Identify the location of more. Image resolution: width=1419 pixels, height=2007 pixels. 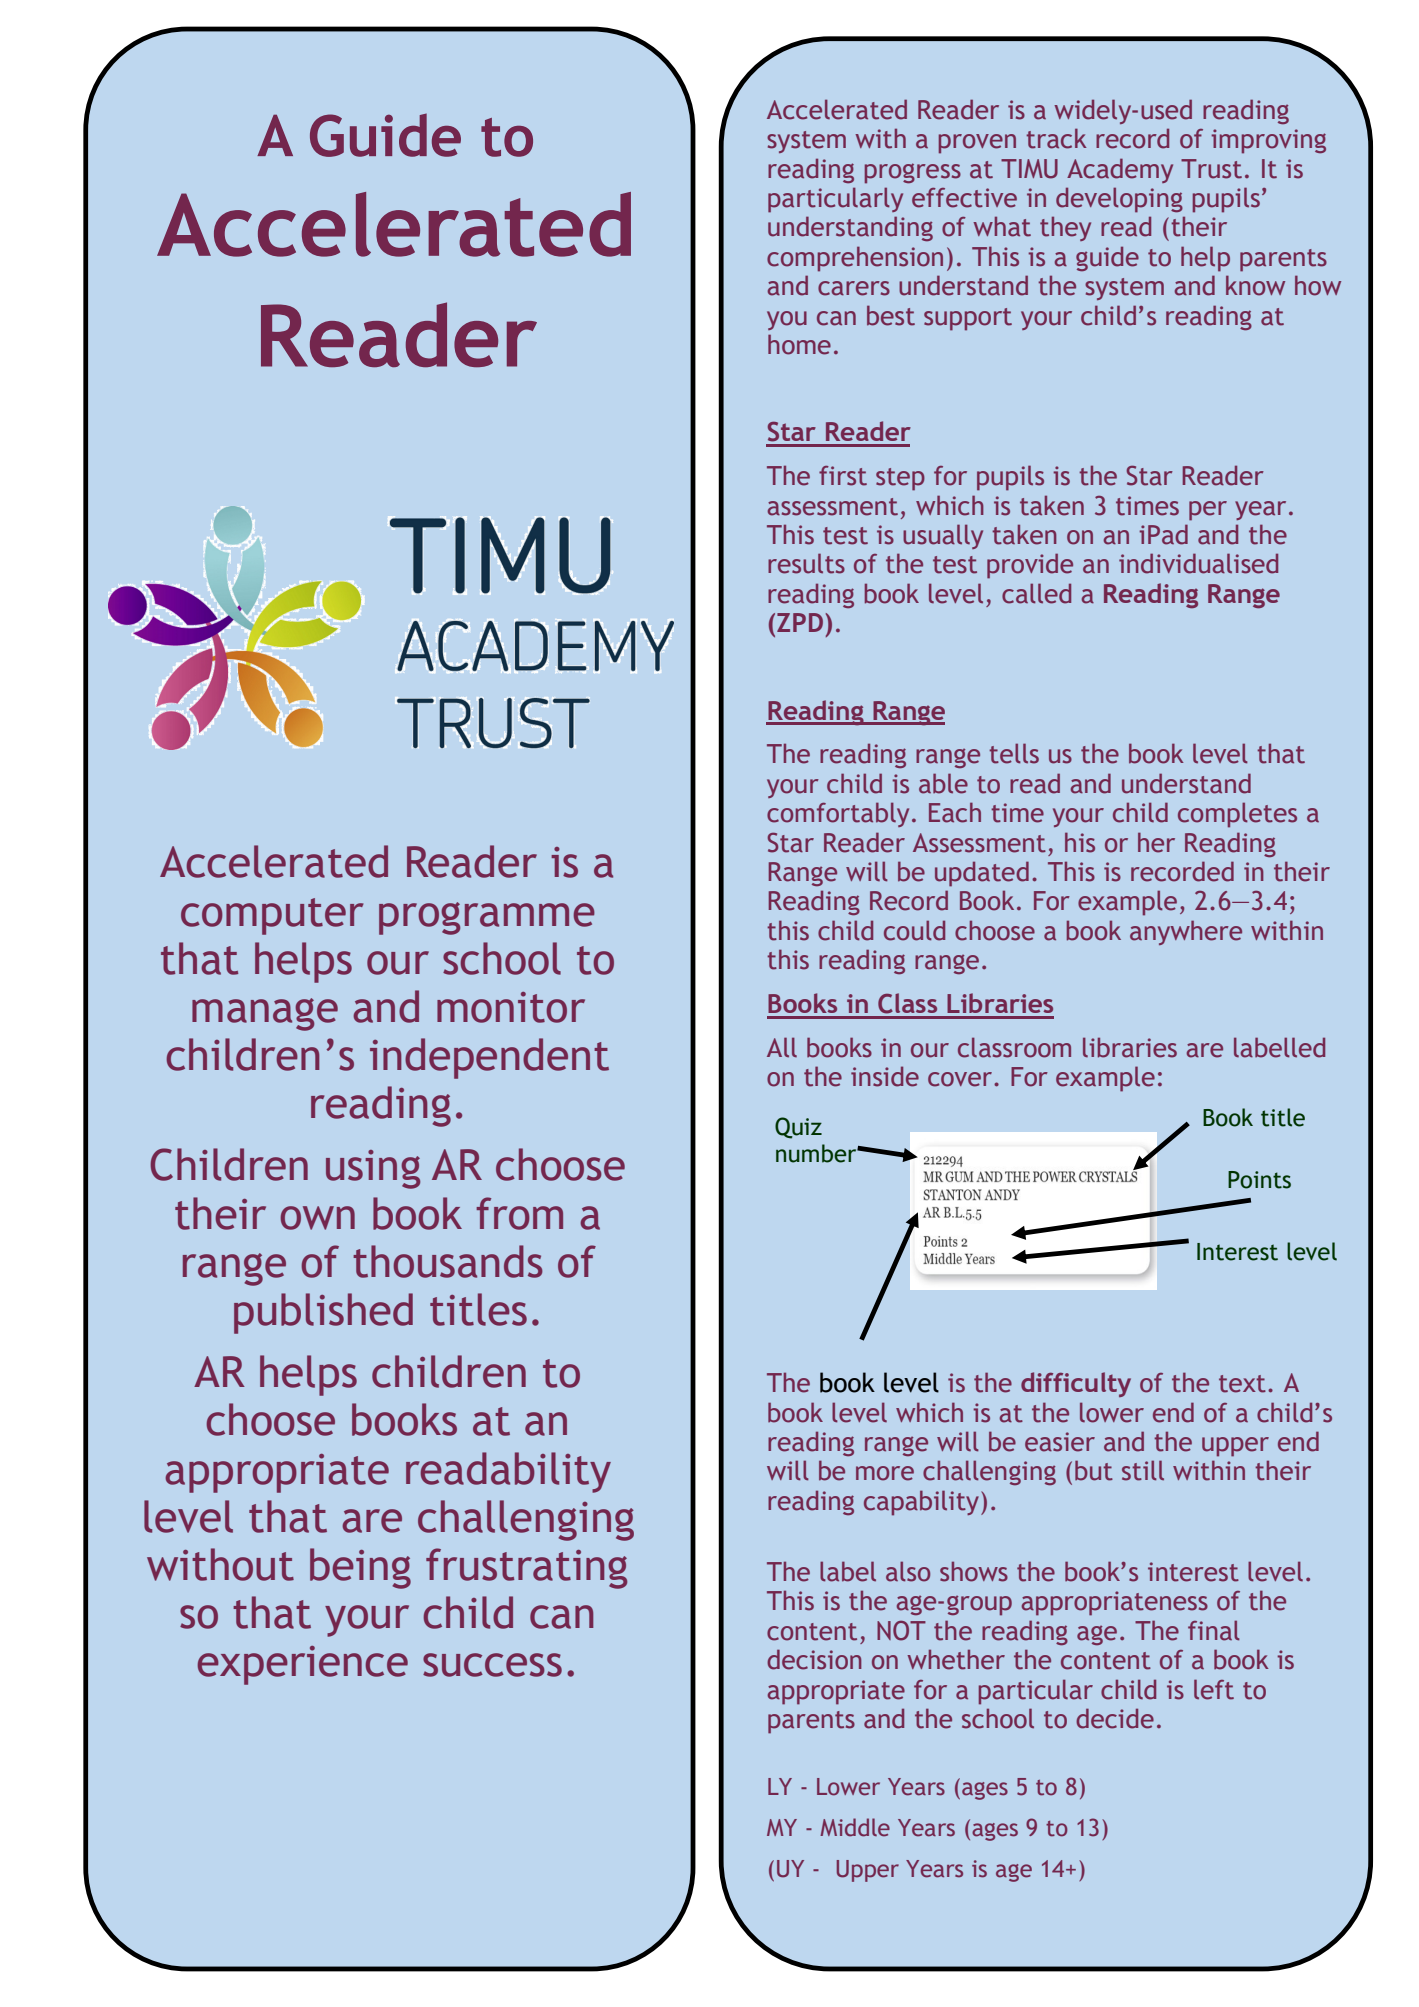
(885, 1473).
